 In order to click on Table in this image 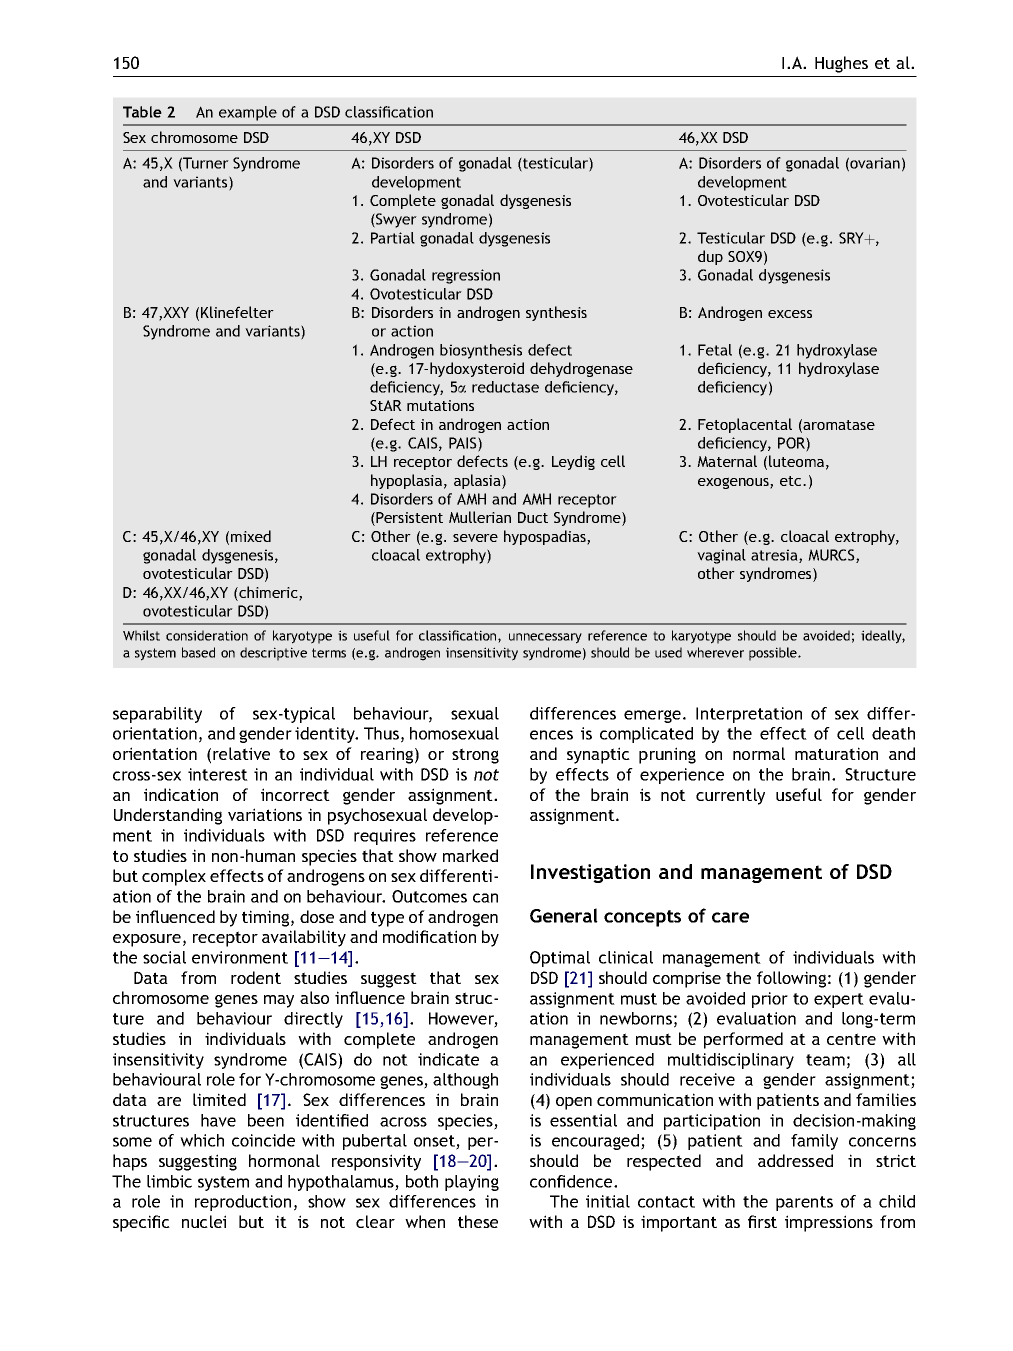, I will do `click(142, 112)`.
